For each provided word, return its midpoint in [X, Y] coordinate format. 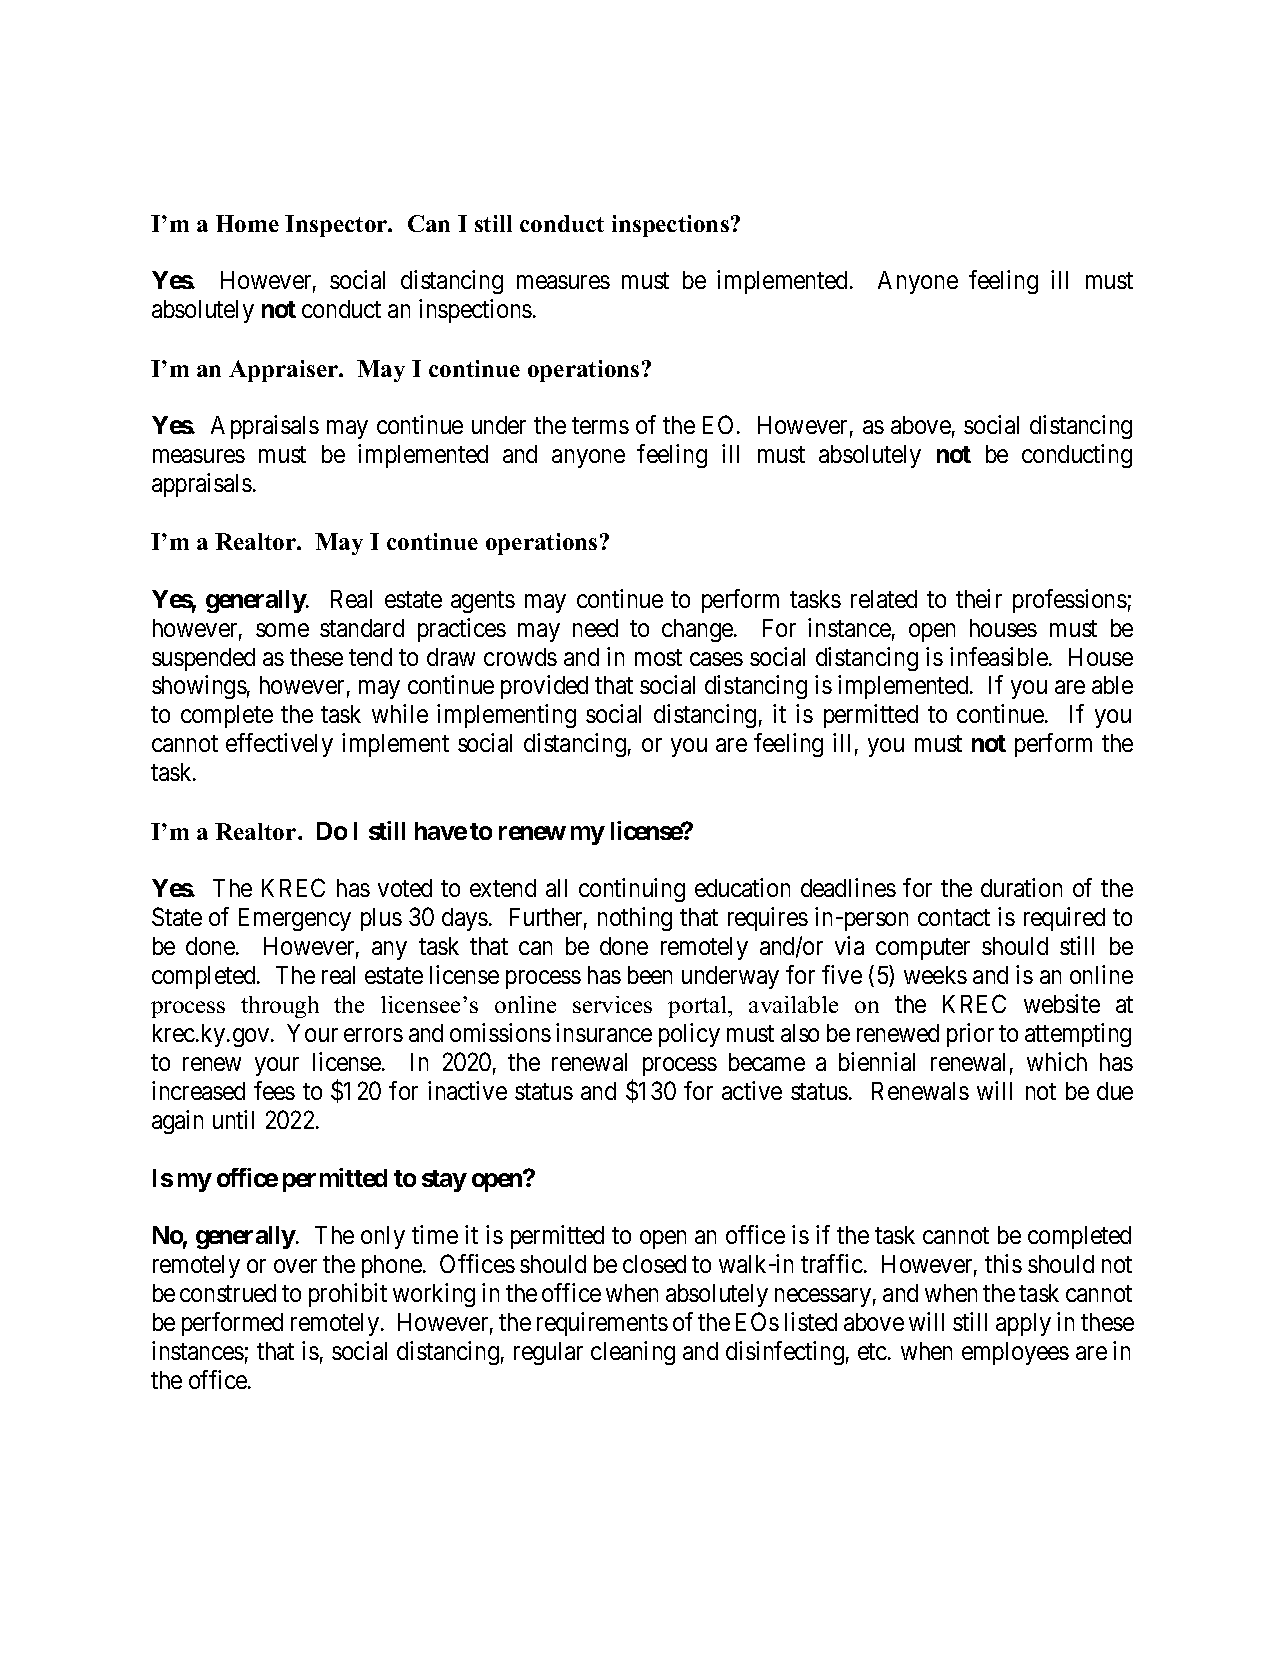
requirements [602, 1324]
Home [247, 223]
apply [1023, 1324]
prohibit [348, 1295]
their [979, 598]
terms [600, 425]
